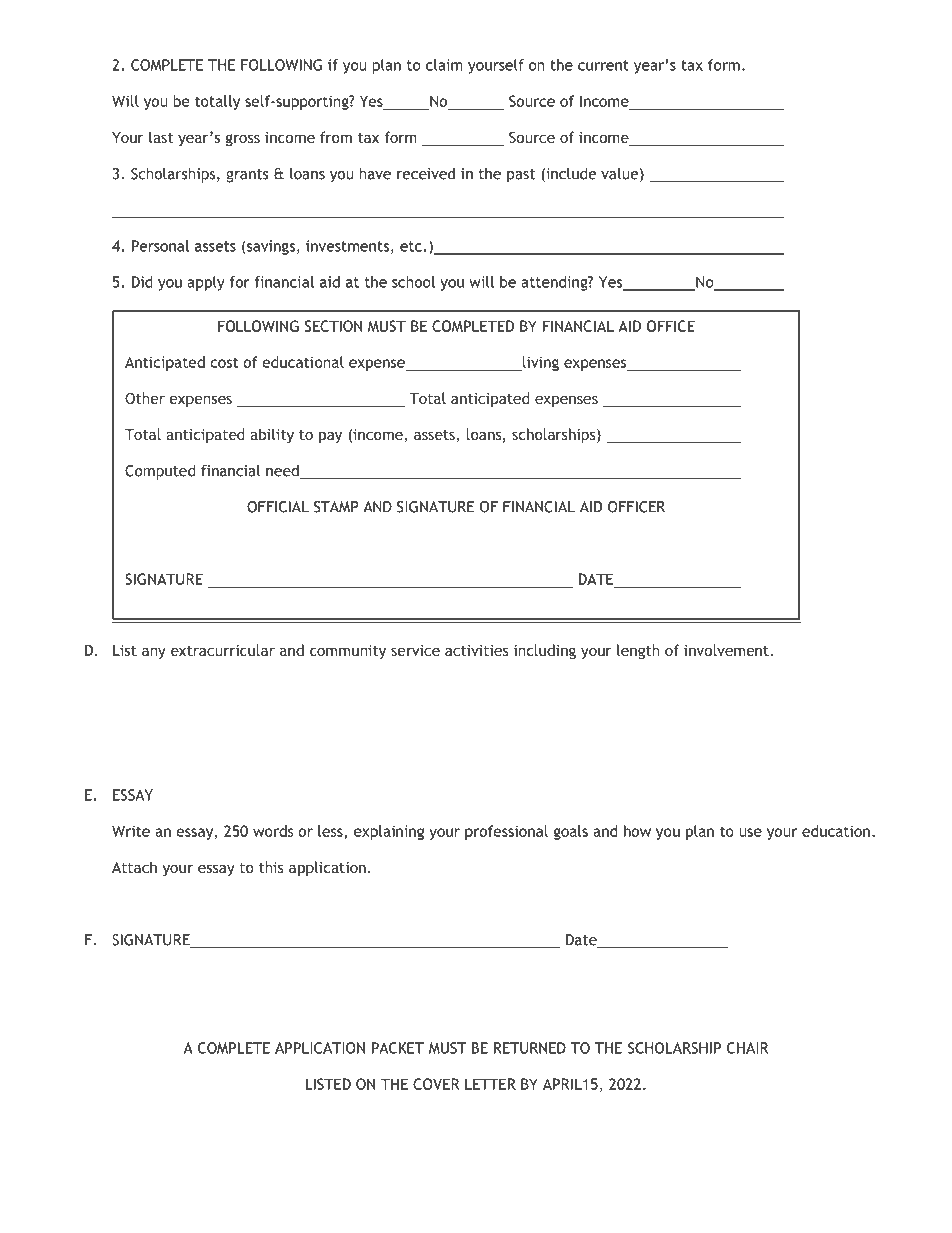 The image size is (952, 1233). What do you see at coordinates (540, 363) in the screenshot?
I see `living` at bounding box center [540, 363].
